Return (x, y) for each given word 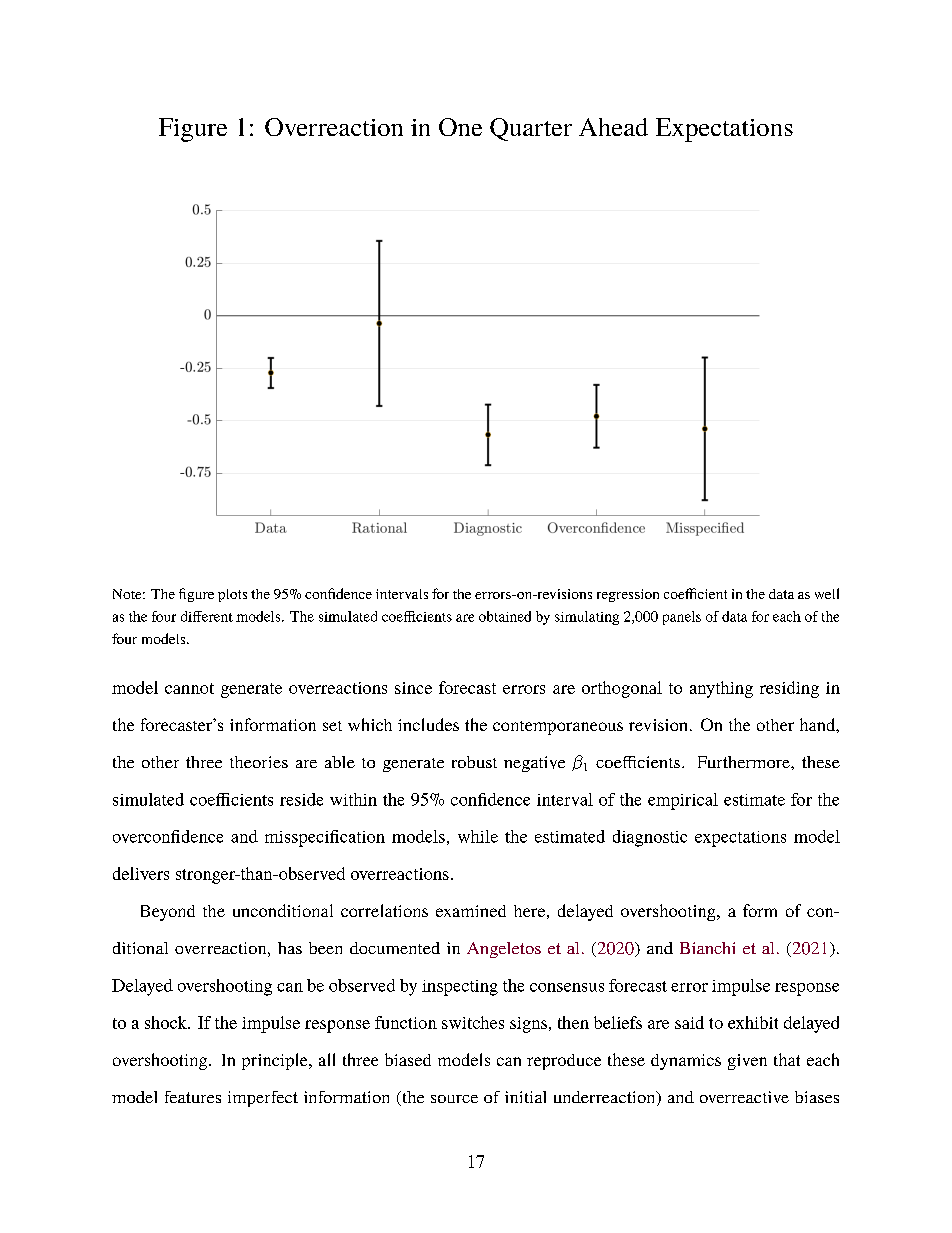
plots (232, 595)
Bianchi (707, 948)
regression (628, 595)
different (207, 616)
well (827, 593)
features (193, 1097)
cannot (189, 688)
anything (721, 689)
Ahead (613, 127)
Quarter (531, 129)
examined (471, 911)
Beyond (168, 913)
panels (682, 618)
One (460, 127)
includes (428, 724)
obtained (505, 616)
